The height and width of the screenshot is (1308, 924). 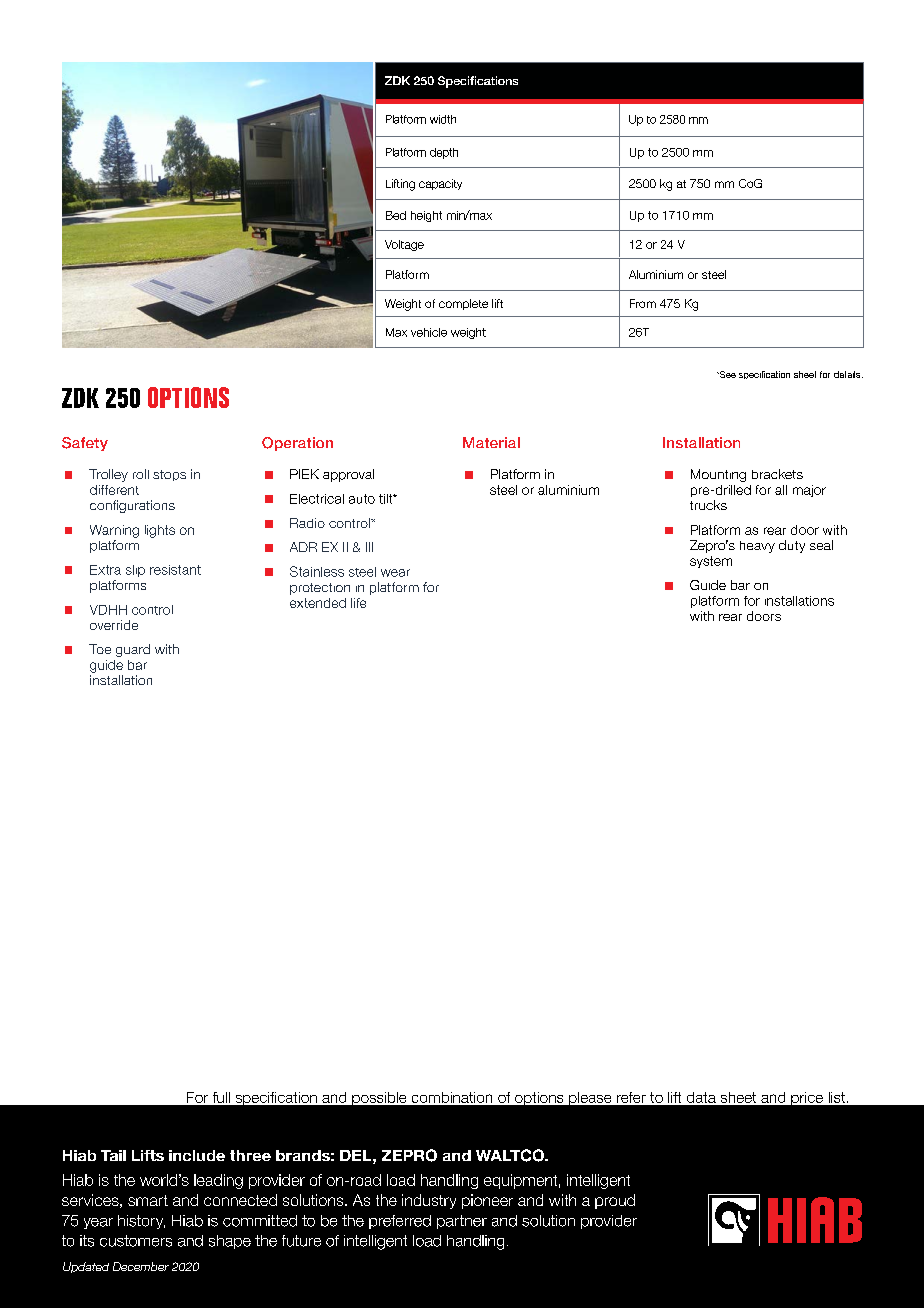 I want to click on history, so click(x=141, y=1222).
